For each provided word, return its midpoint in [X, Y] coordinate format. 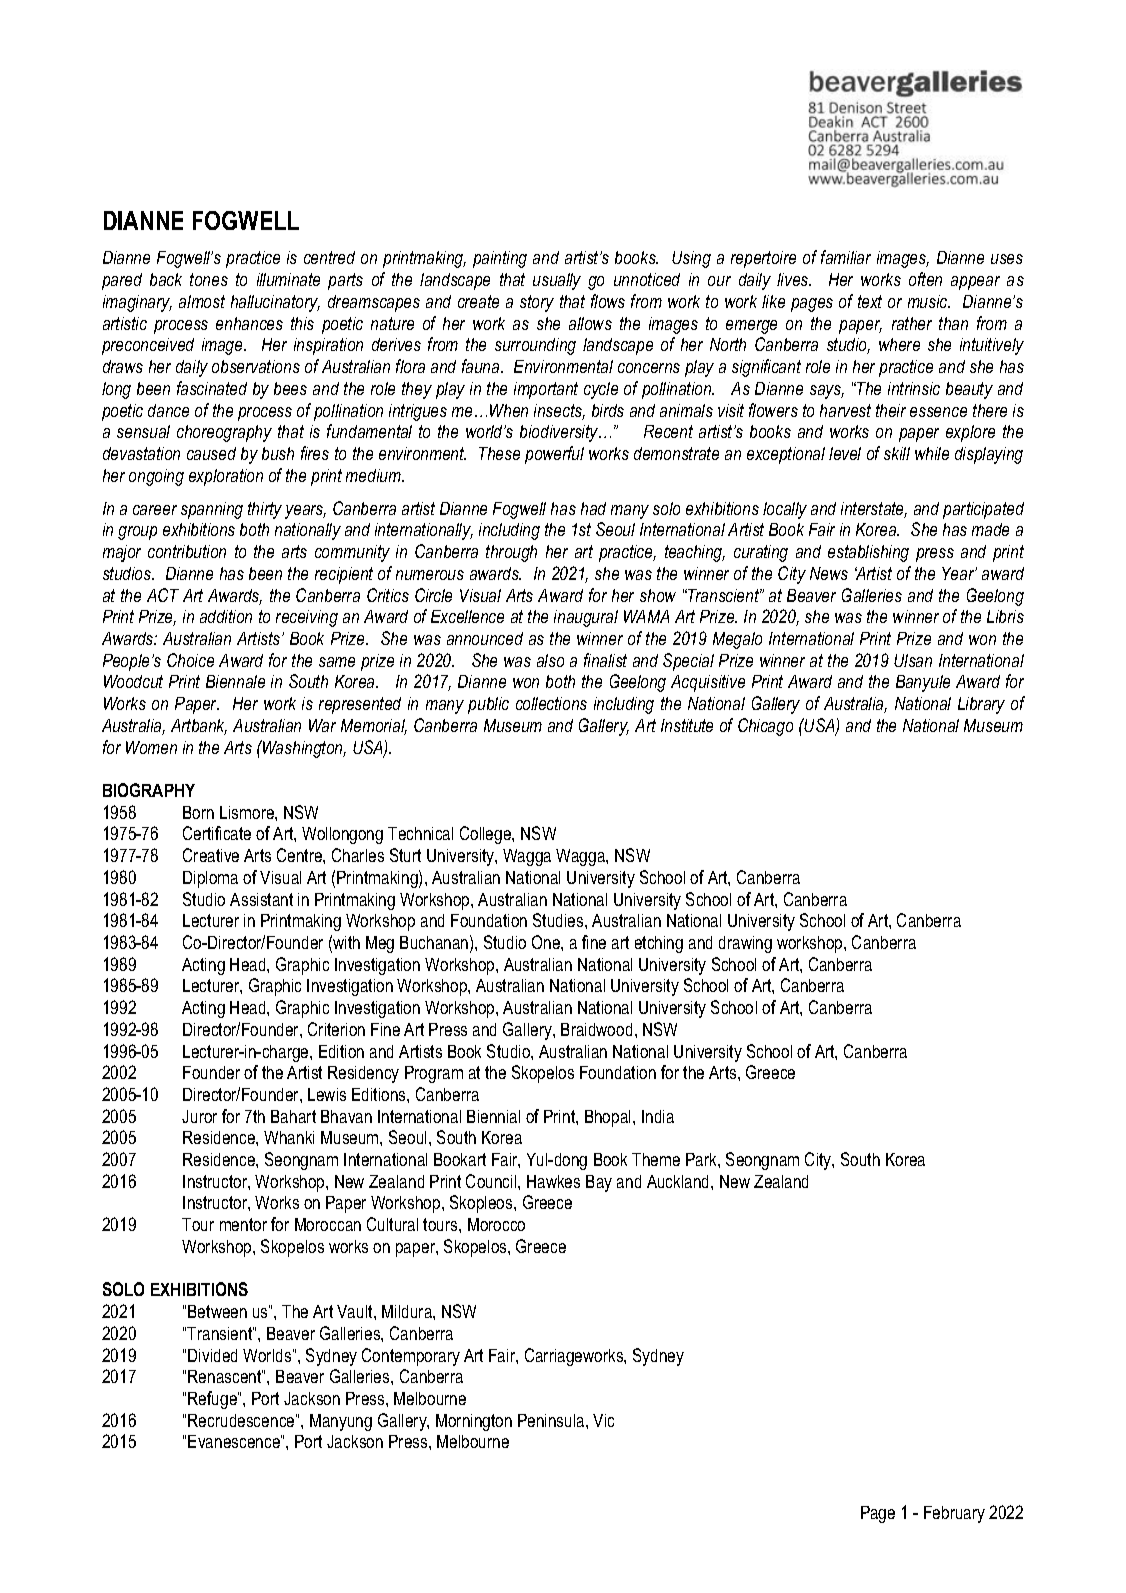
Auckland [679, 1181]
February [954, 1514]
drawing [745, 944]
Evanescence [235, 1441]
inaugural [586, 618]
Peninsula [552, 1420]
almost [202, 301]
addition [226, 616]
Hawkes [553, 1181]
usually [557, 281]
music [929, 301]
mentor [243, 1224]
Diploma [210, 879]
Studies [559, 920]
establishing [868, 553]
